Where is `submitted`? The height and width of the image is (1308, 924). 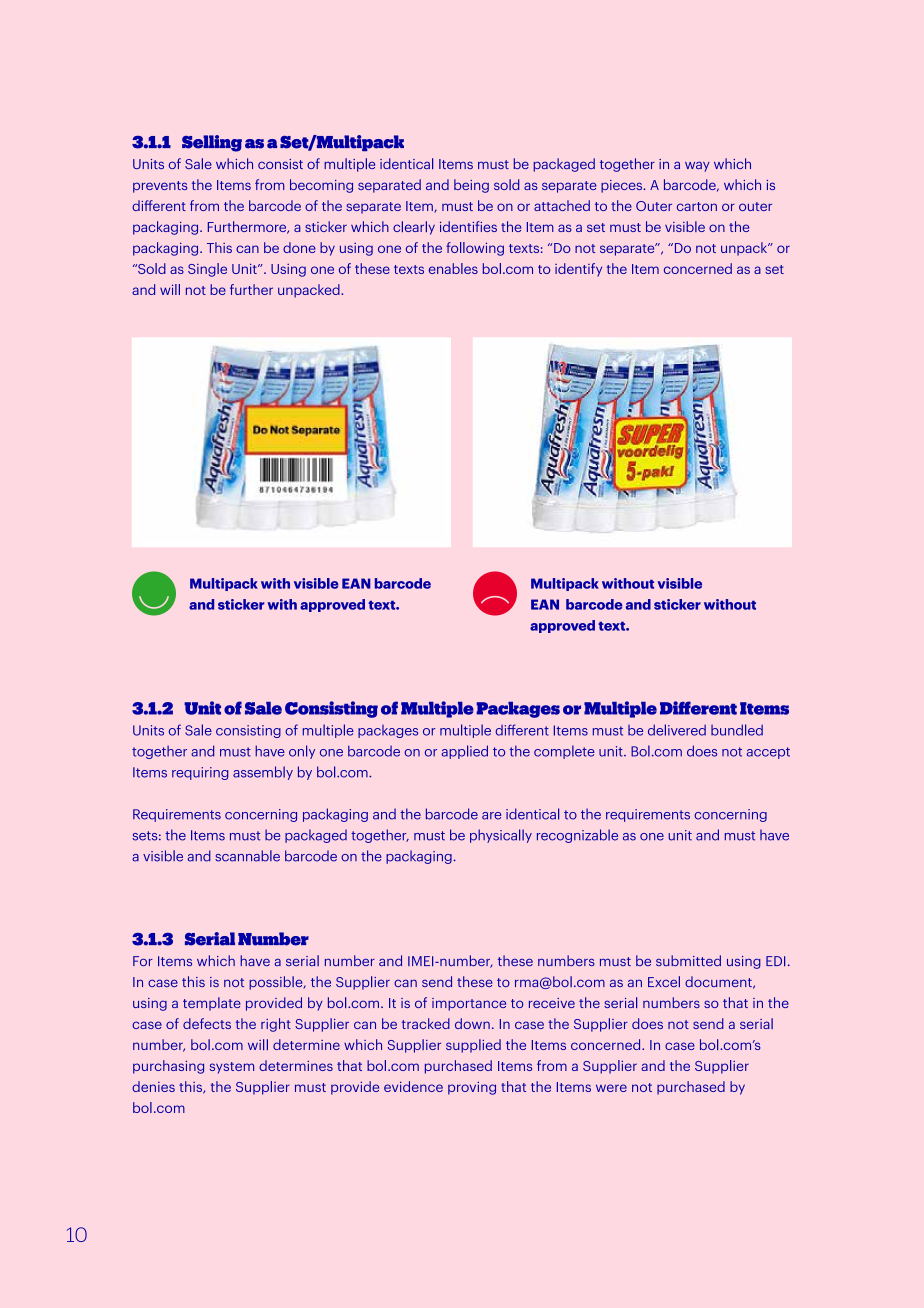 submitted is located at coordinates (688, 960).
